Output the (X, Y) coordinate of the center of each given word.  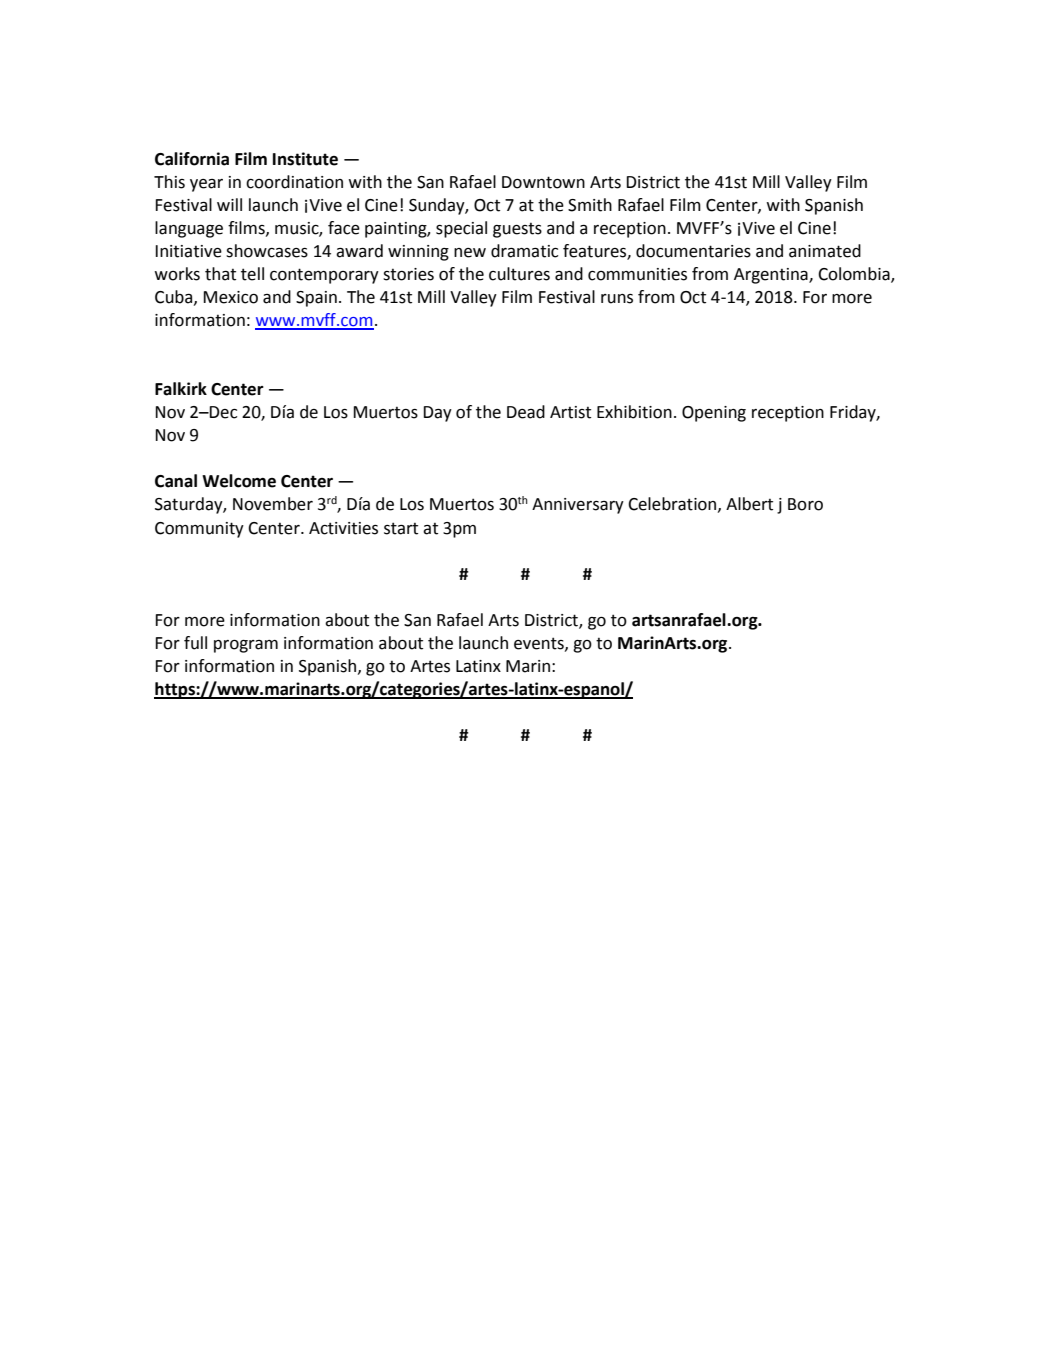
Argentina (772, 276)
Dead (526, 412)
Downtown (543, 182)
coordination (294, 182)
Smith (590, 205)
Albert (749, 504)
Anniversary (578, 506)
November (273, 504)
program (246, 646)
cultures (519, 274)
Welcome (239, 481)
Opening (714, 414)
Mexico (230, 297)
